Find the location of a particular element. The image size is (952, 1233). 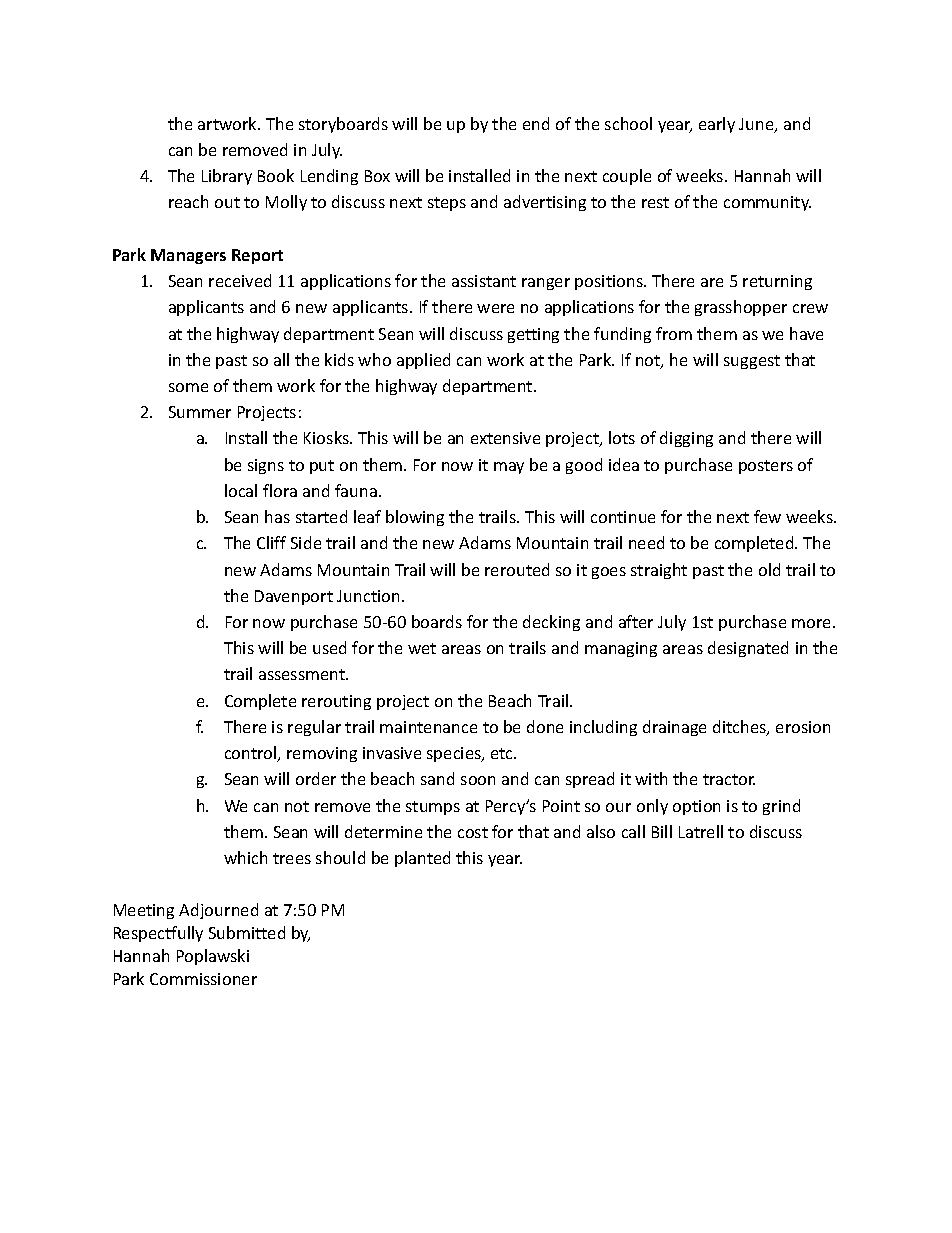

steps is located at coordinates (447, 204).
